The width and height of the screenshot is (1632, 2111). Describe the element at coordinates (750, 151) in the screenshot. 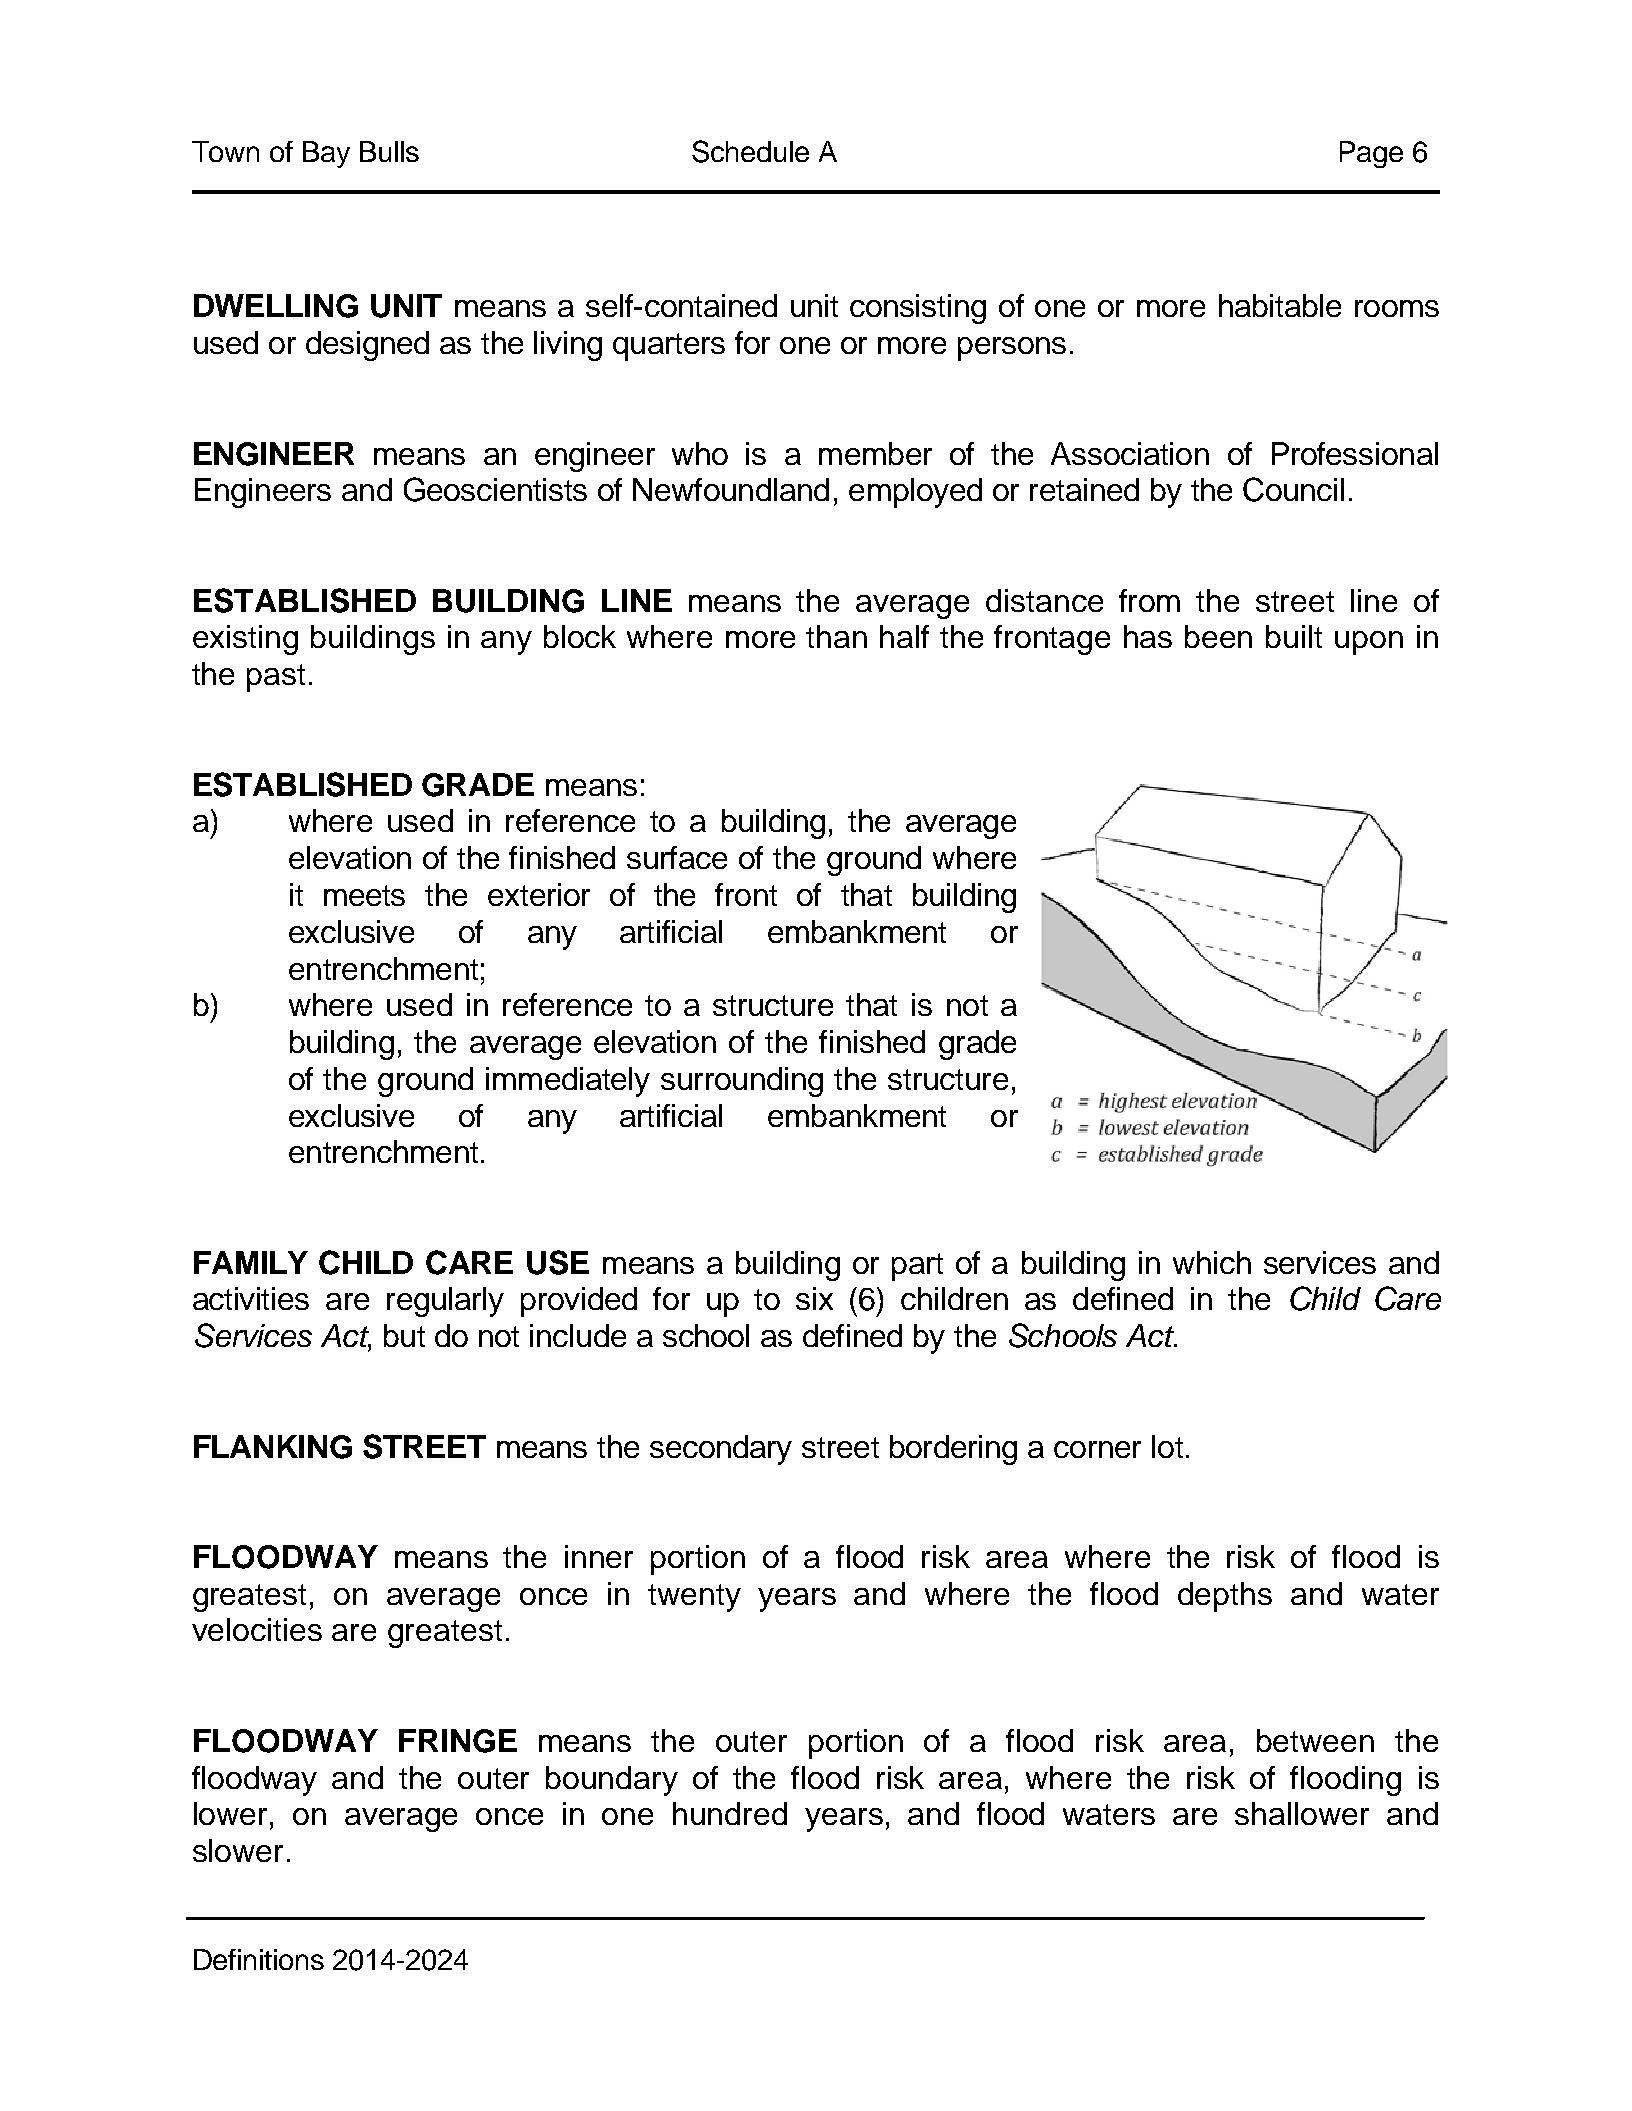

I see `Schedule` at that location.
